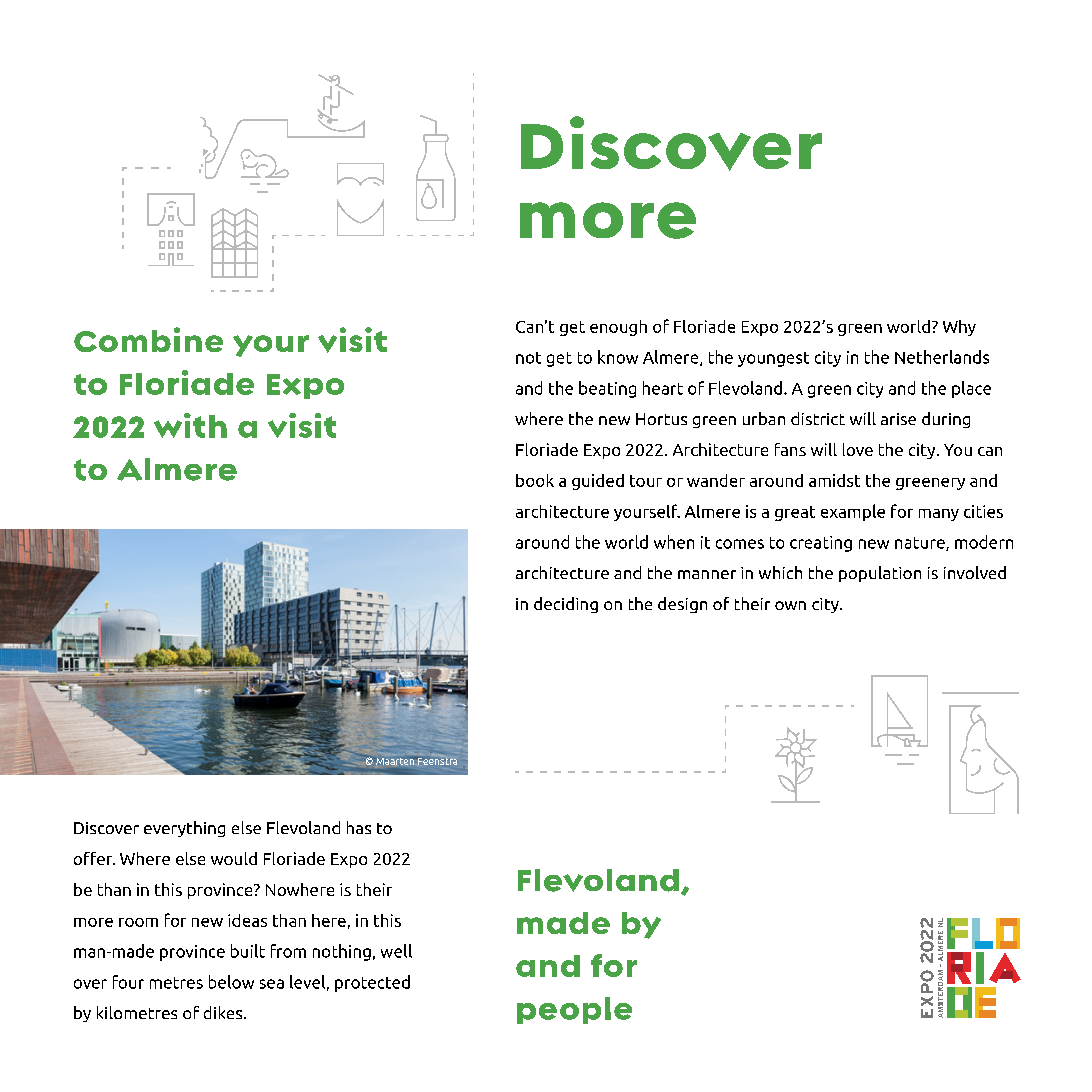 The width and height of the page is (1092, 1092). What do you see at coordinates (880, 574) in the page?
I see `population` at bounding box center [880, 574].
